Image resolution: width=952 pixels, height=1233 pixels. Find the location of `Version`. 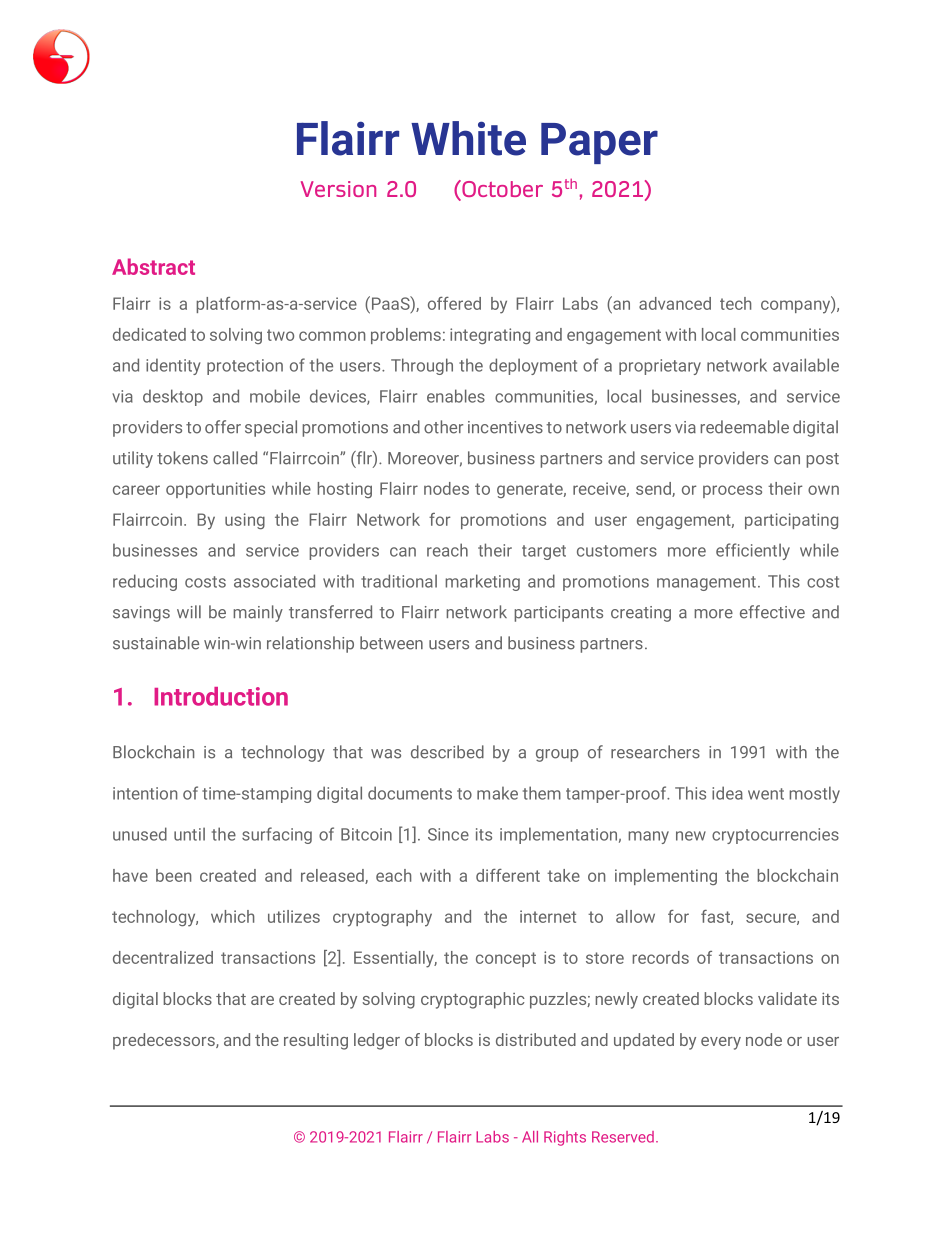

Version is located at coordinates (338, 189).
